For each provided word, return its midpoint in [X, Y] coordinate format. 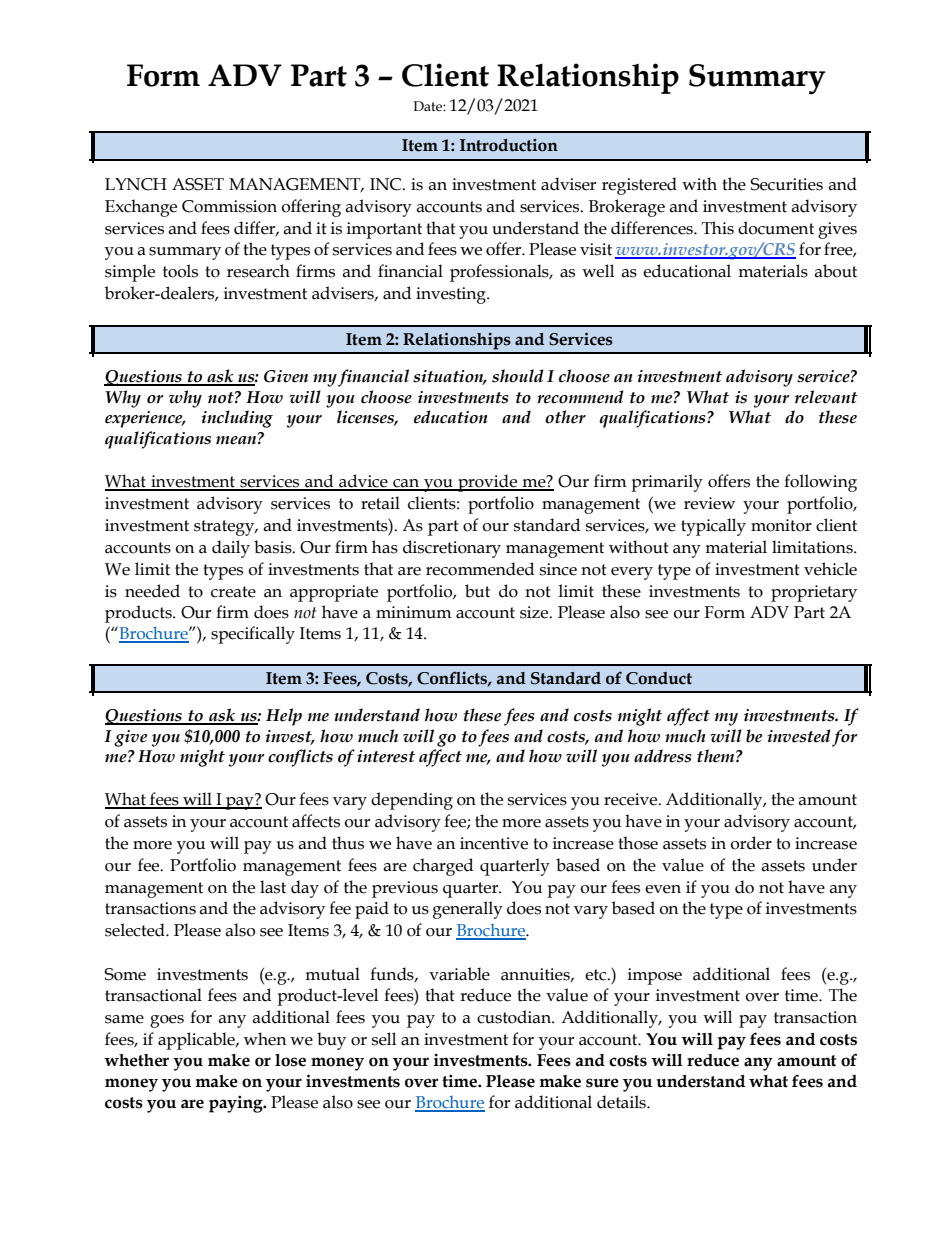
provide [488, 483]
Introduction [509, 145]
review [709, 503]
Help [284, 717]
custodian [515, 1017]
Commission [229, 206]
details [622, 1102]
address [662, 756]
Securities [786, 184]
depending [412, 801]
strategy [225, 528]
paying [237, 1104]
